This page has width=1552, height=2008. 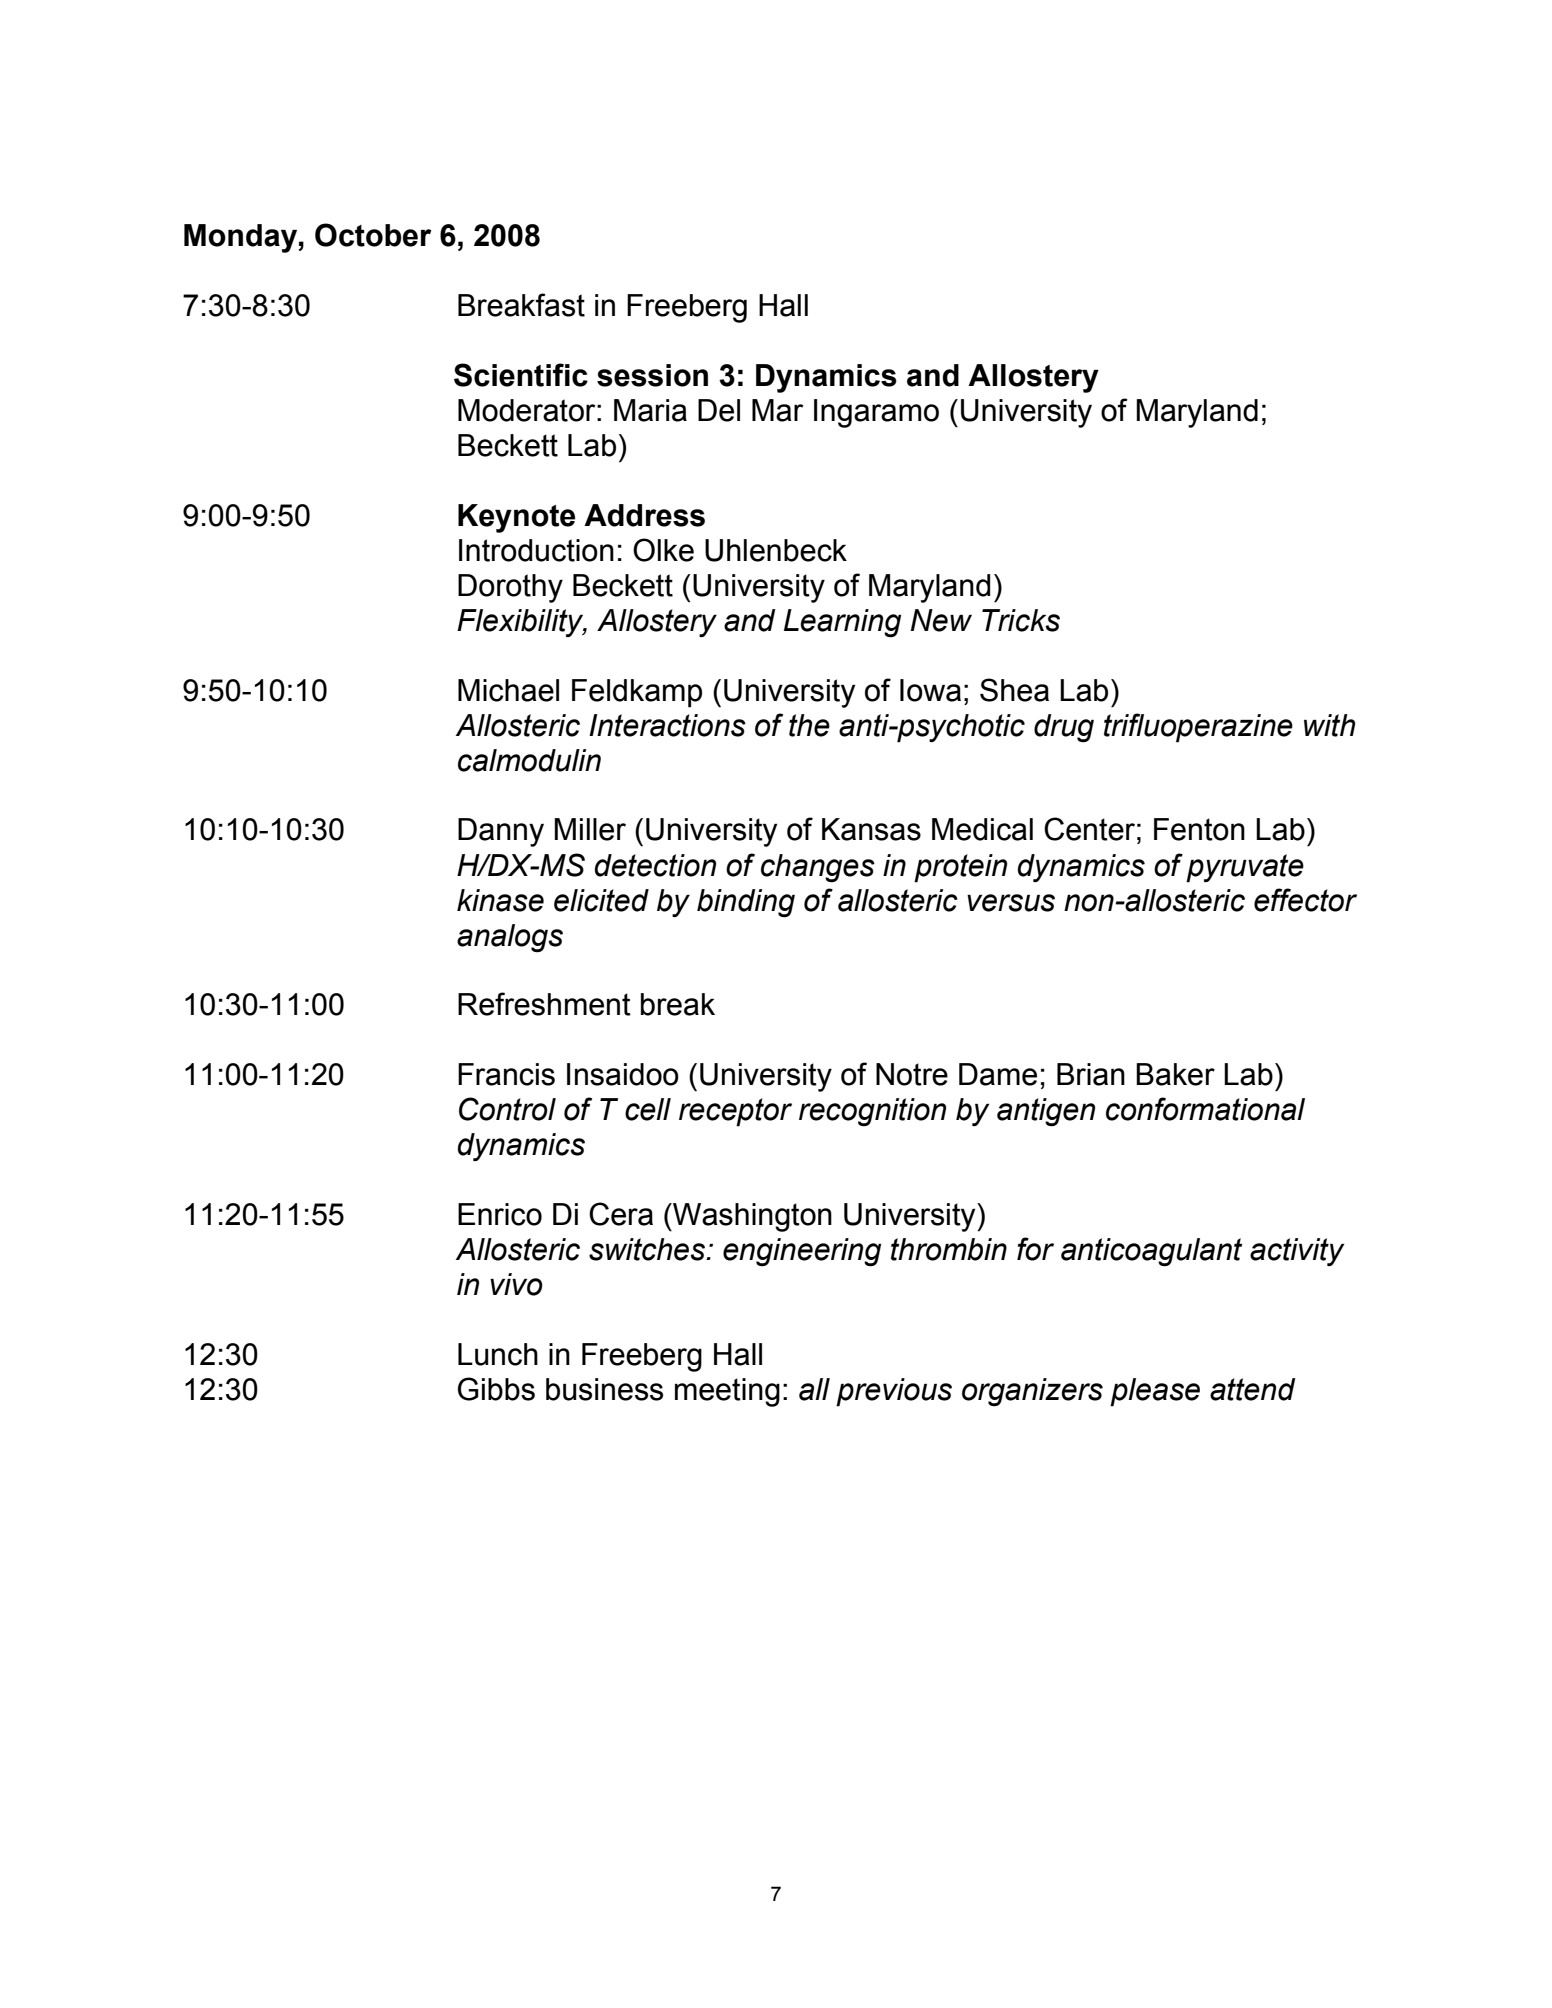 What do you see at coordinates (912, 1074) in the page?
I see `Notre` at bounding box center [912, 1074].
